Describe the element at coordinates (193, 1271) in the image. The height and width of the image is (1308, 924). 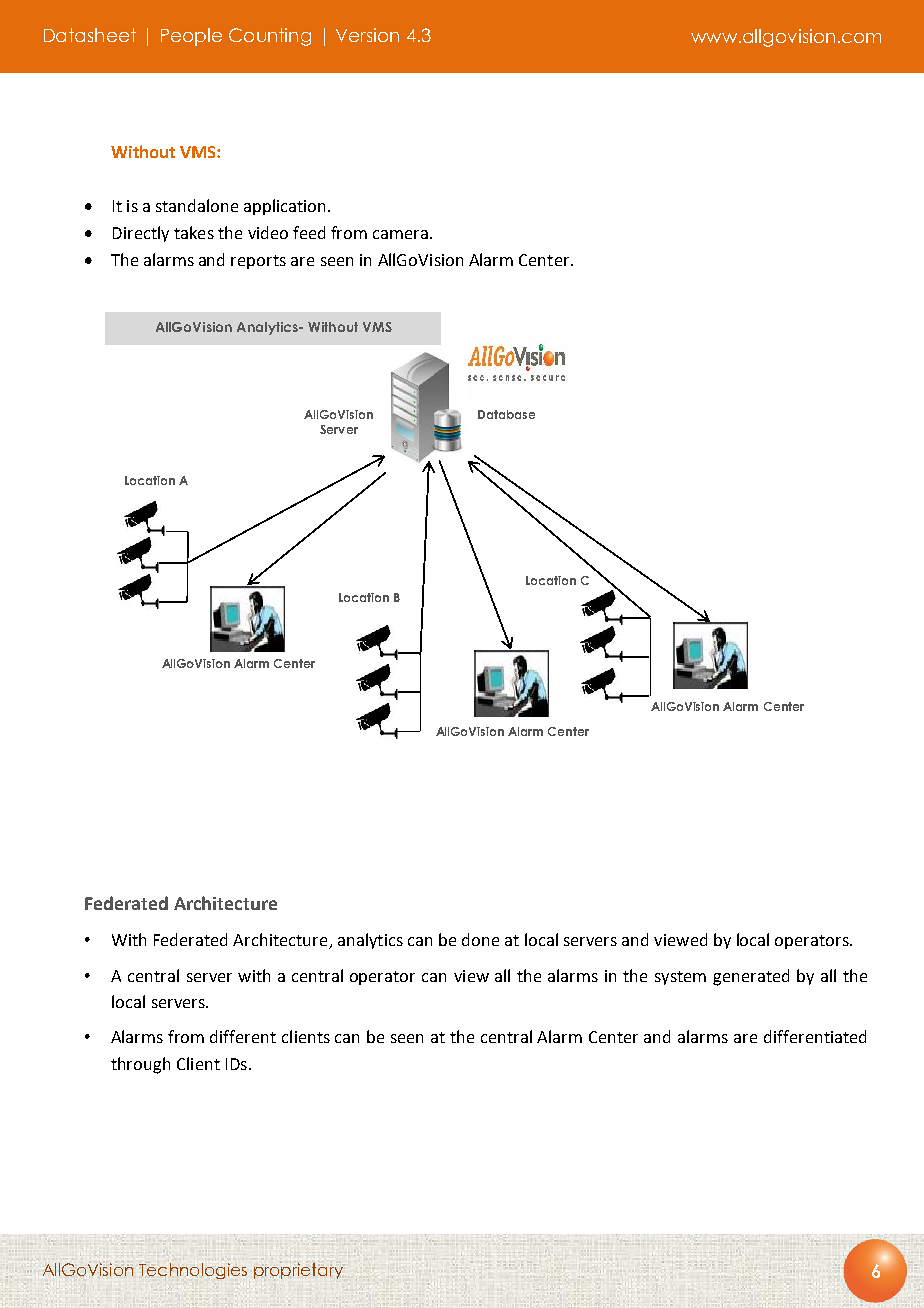
I see `Technologies` at that location.
